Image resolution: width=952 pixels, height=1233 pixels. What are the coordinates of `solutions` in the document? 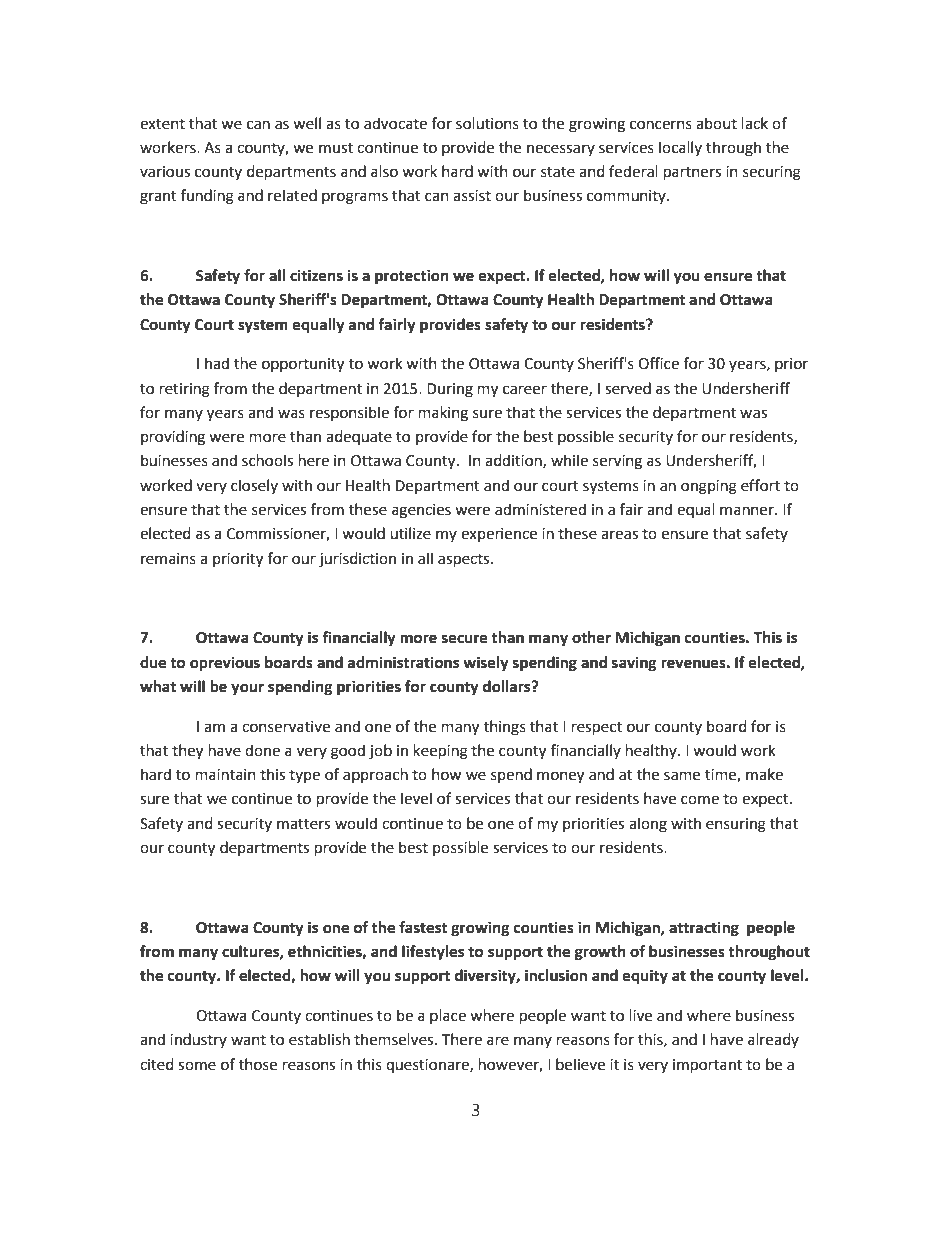 It's located at (487, 123).
